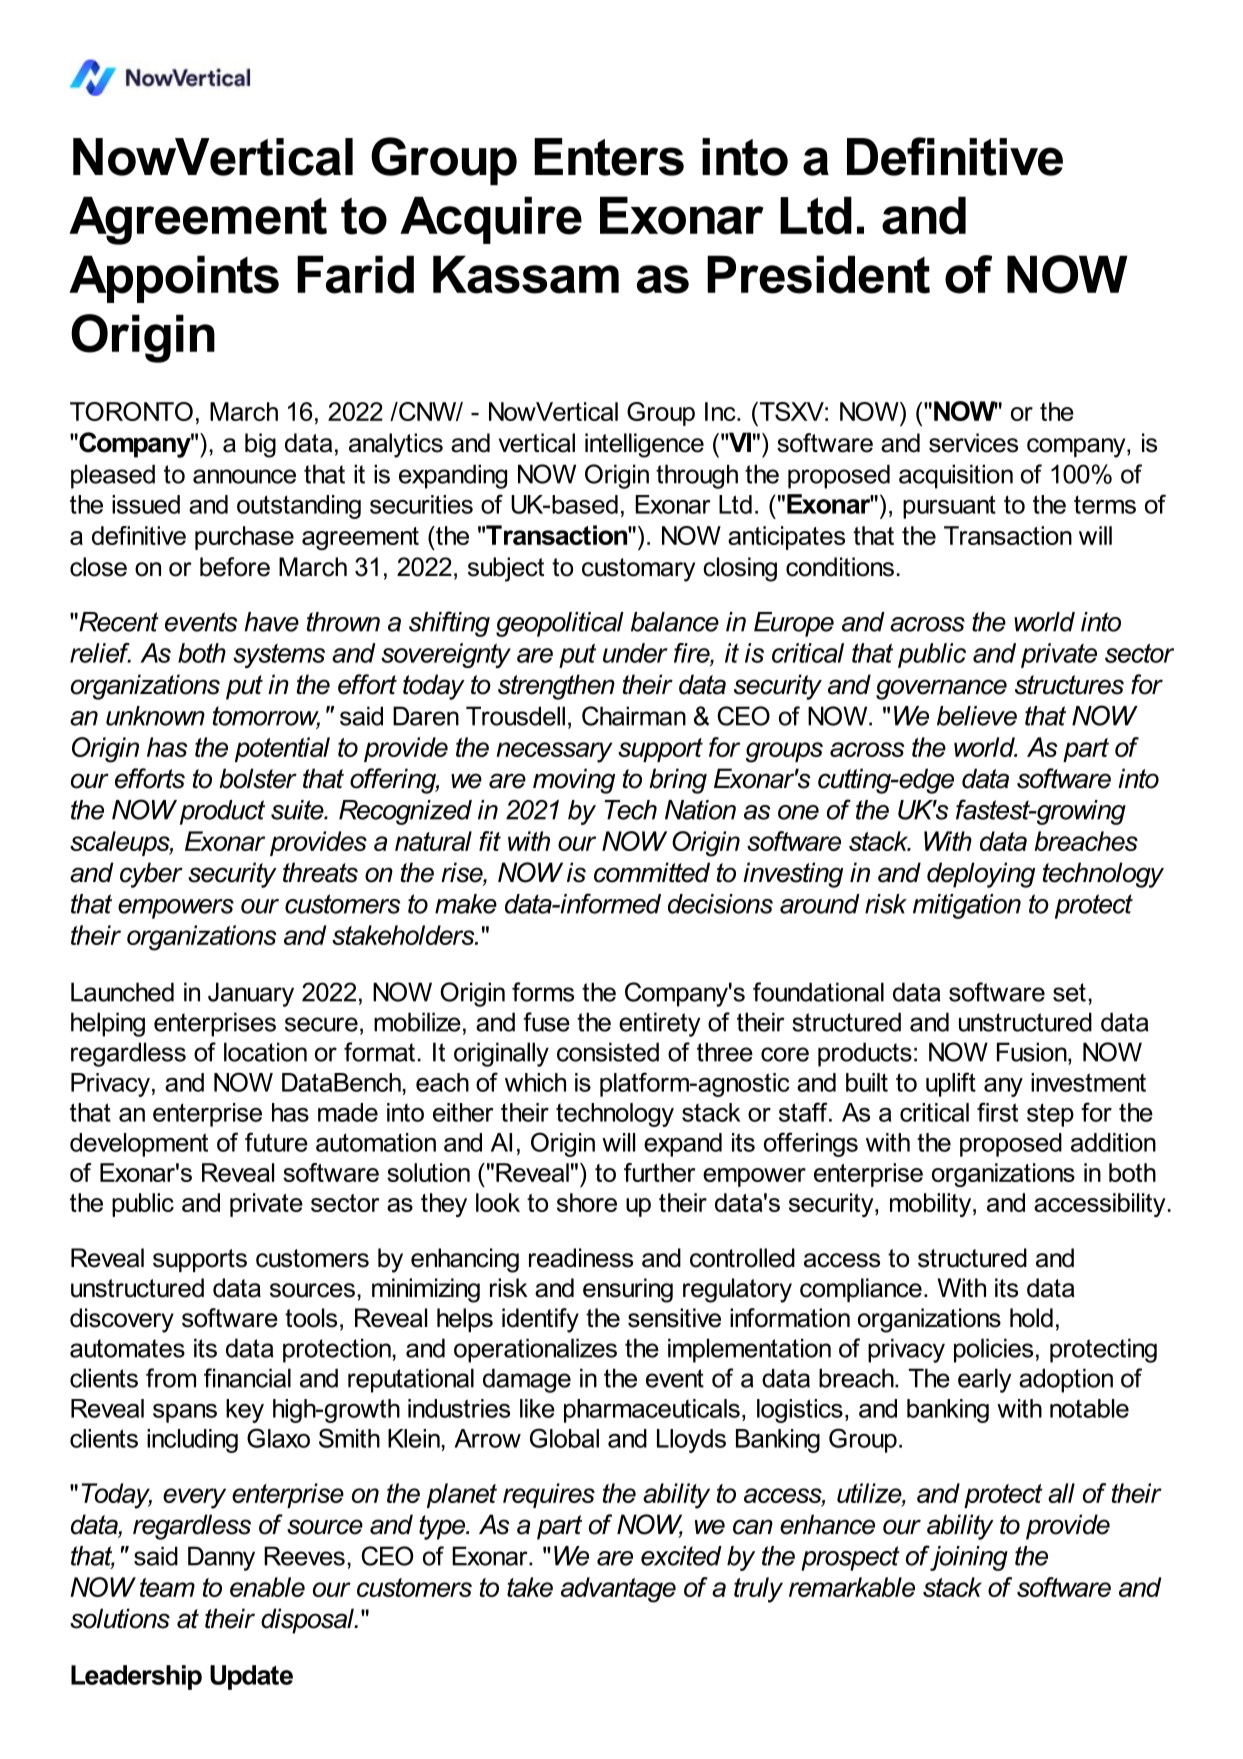 Image resolution: width=1243 pixels, height=1759 pixels. I want to click on pursuant, so click(949, 507).
